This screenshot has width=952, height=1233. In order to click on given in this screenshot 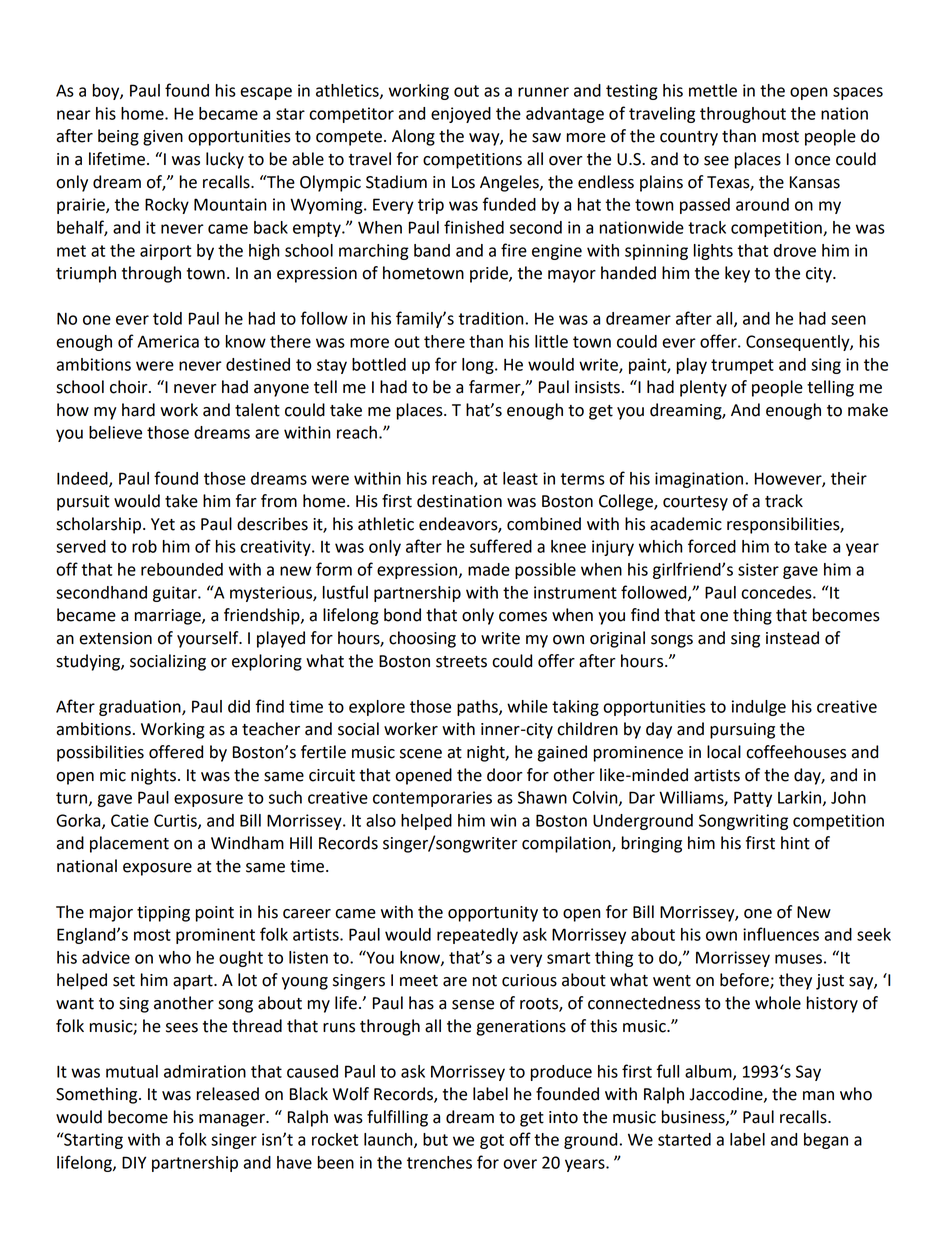, I will do `click(163, 138)`.
